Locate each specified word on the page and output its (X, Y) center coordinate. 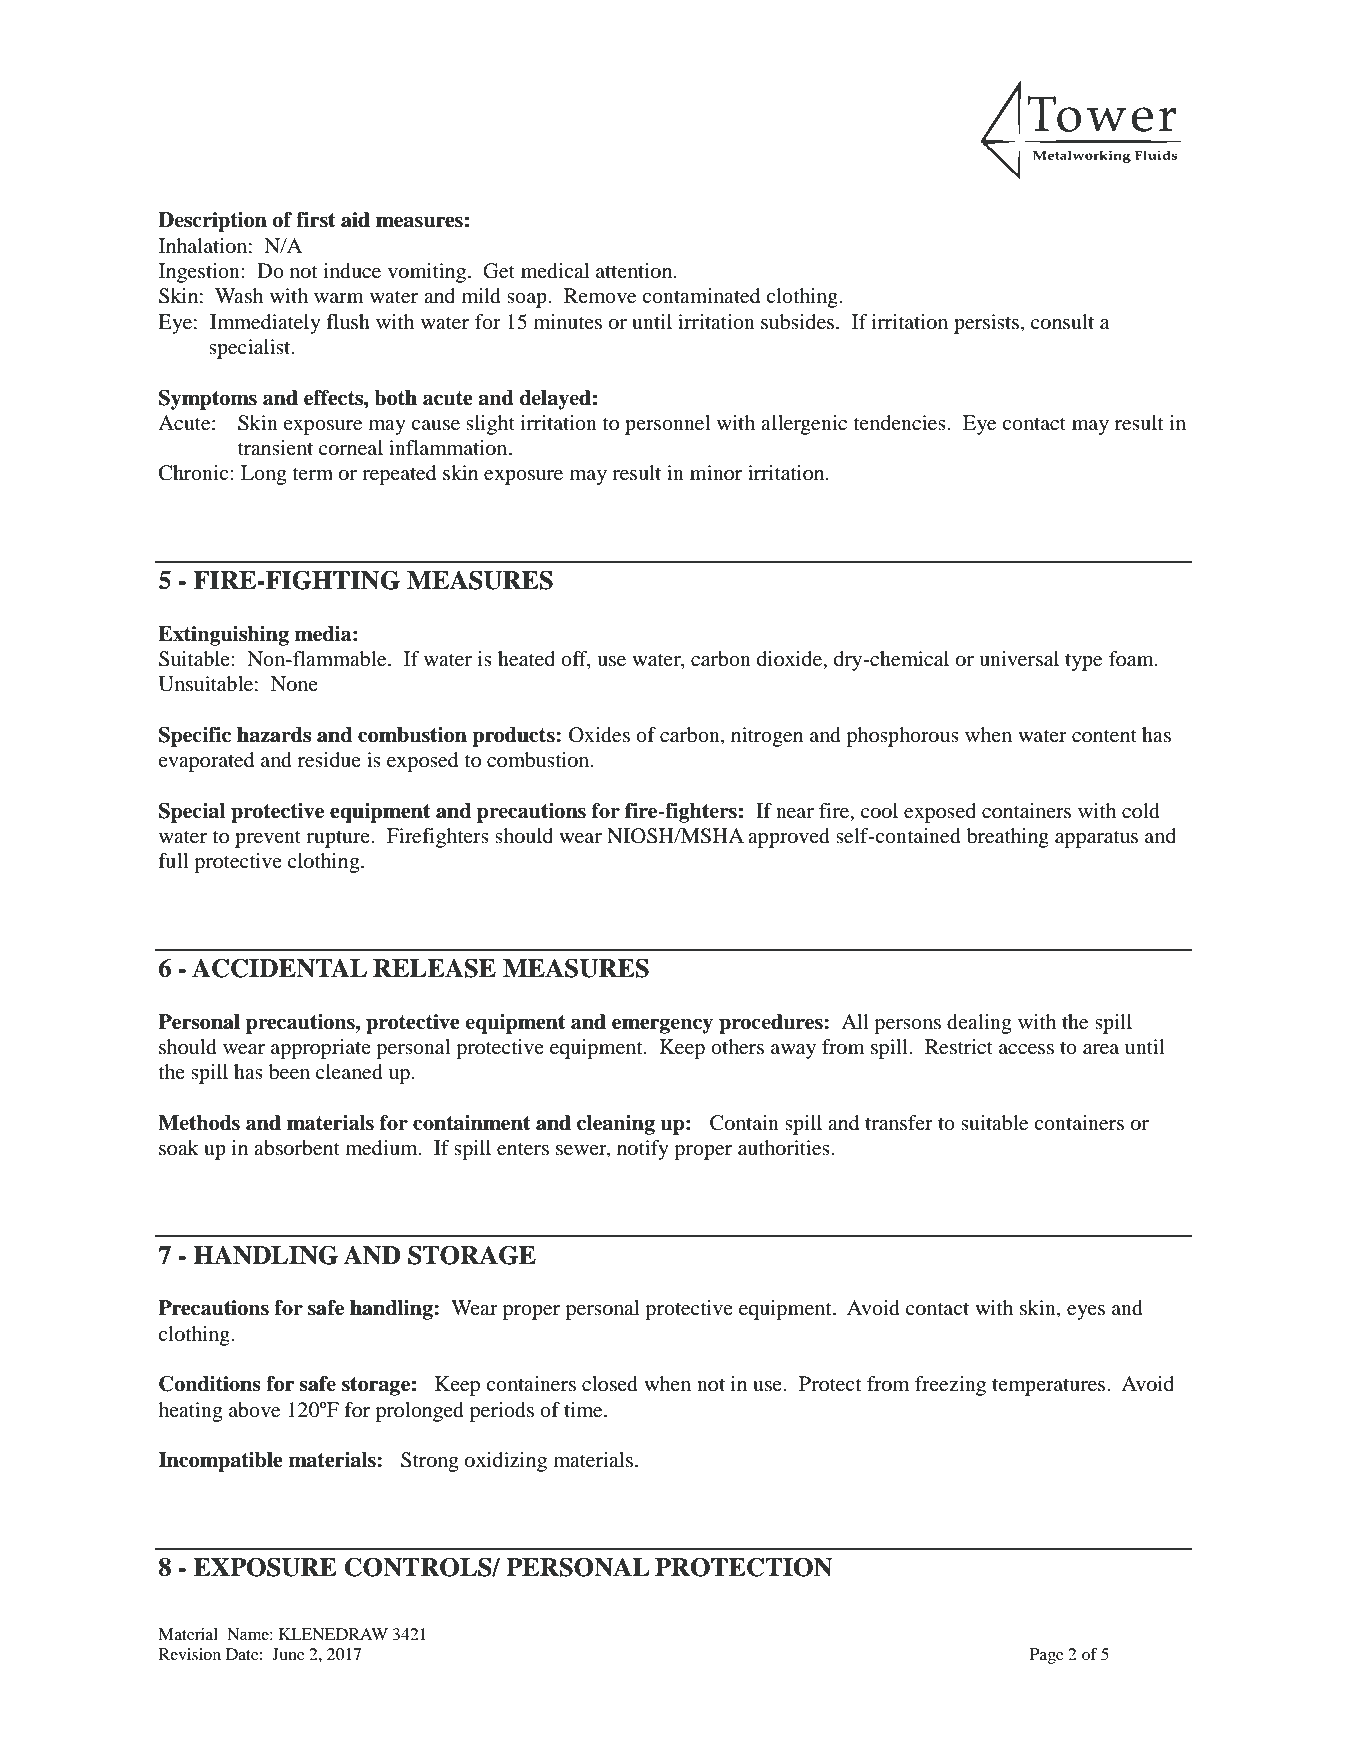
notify (643, 1150)
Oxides (599, 735)
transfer (899, 1123)
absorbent (297, 1148)
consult (1062, 322)
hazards (274, 735)
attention (635, 271)
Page (1047, 1656)
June (288, 1654)
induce (352, 271)
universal (1019, 659)
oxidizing (506, 1462)
